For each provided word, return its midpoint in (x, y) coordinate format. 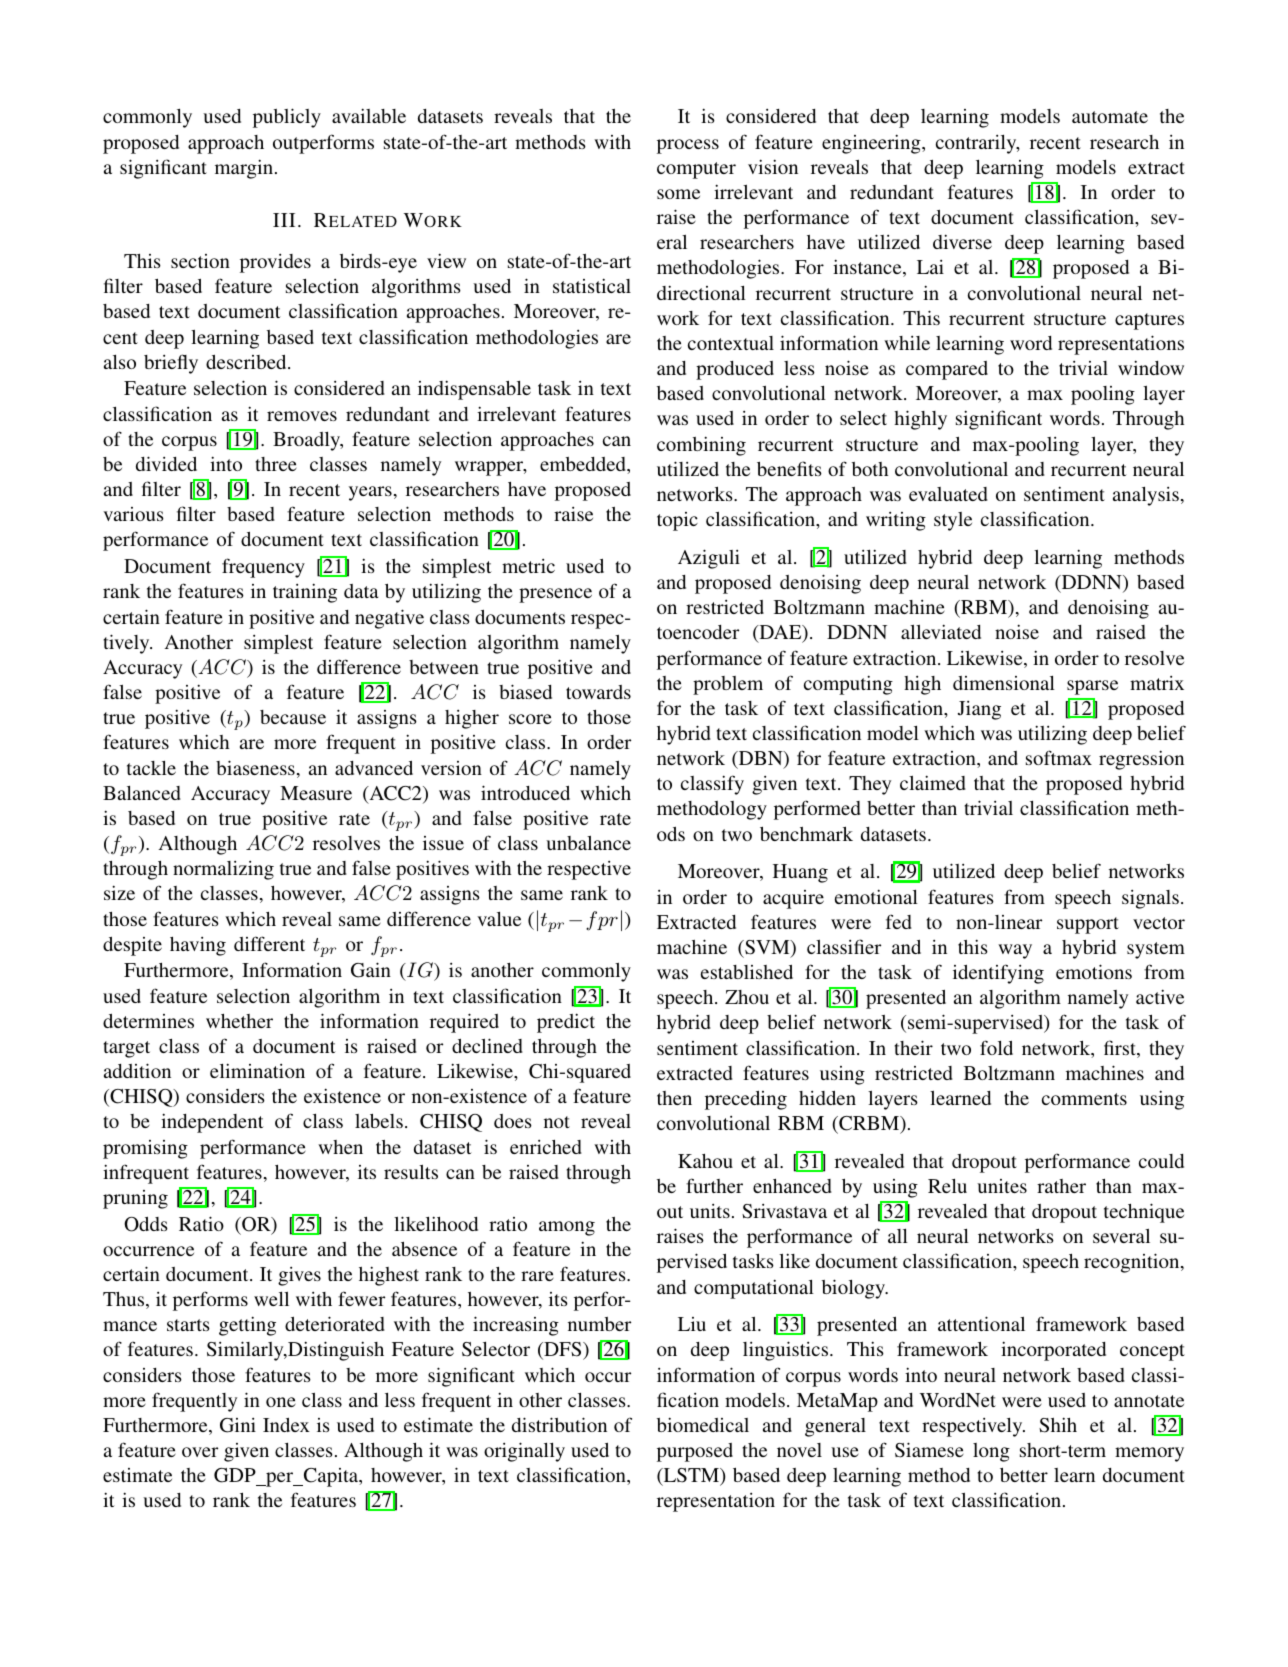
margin (245, 169)
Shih (1058, 1425)
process (688, 146)
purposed (695, 1452)
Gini (238, 1425)
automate (1110, 117)
